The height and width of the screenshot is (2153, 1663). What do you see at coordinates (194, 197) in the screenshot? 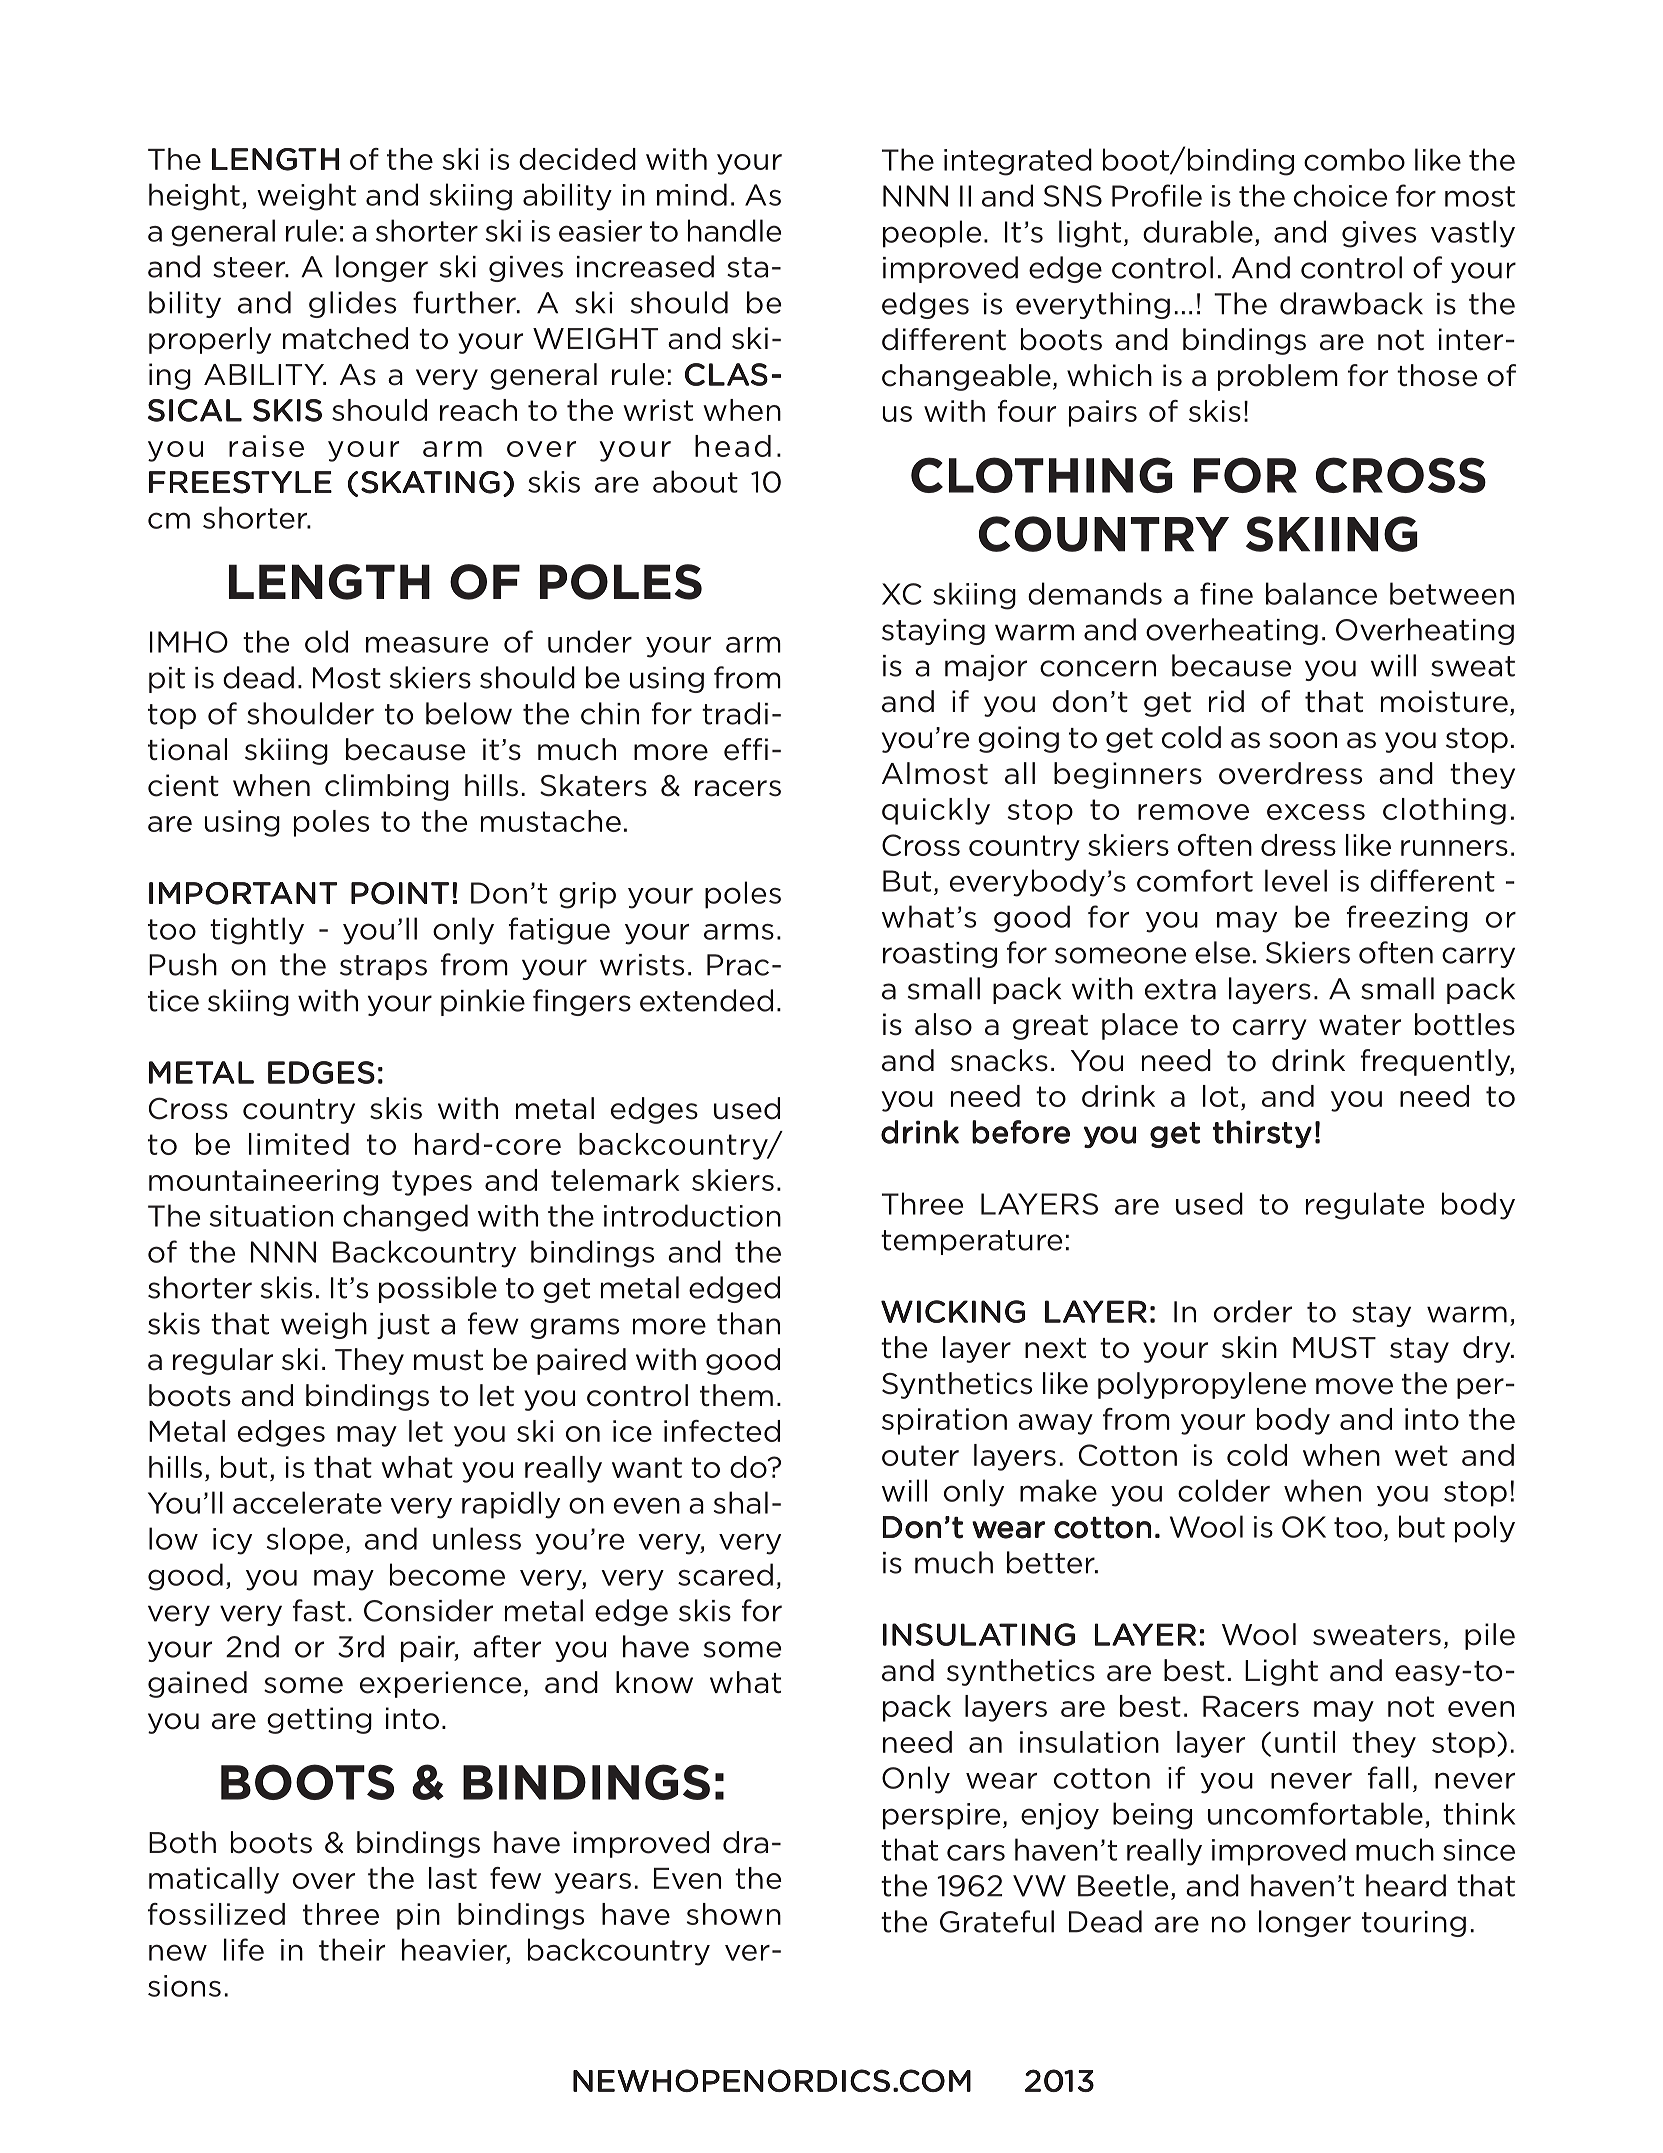
I see `height` at bounding box center [194, 197].
